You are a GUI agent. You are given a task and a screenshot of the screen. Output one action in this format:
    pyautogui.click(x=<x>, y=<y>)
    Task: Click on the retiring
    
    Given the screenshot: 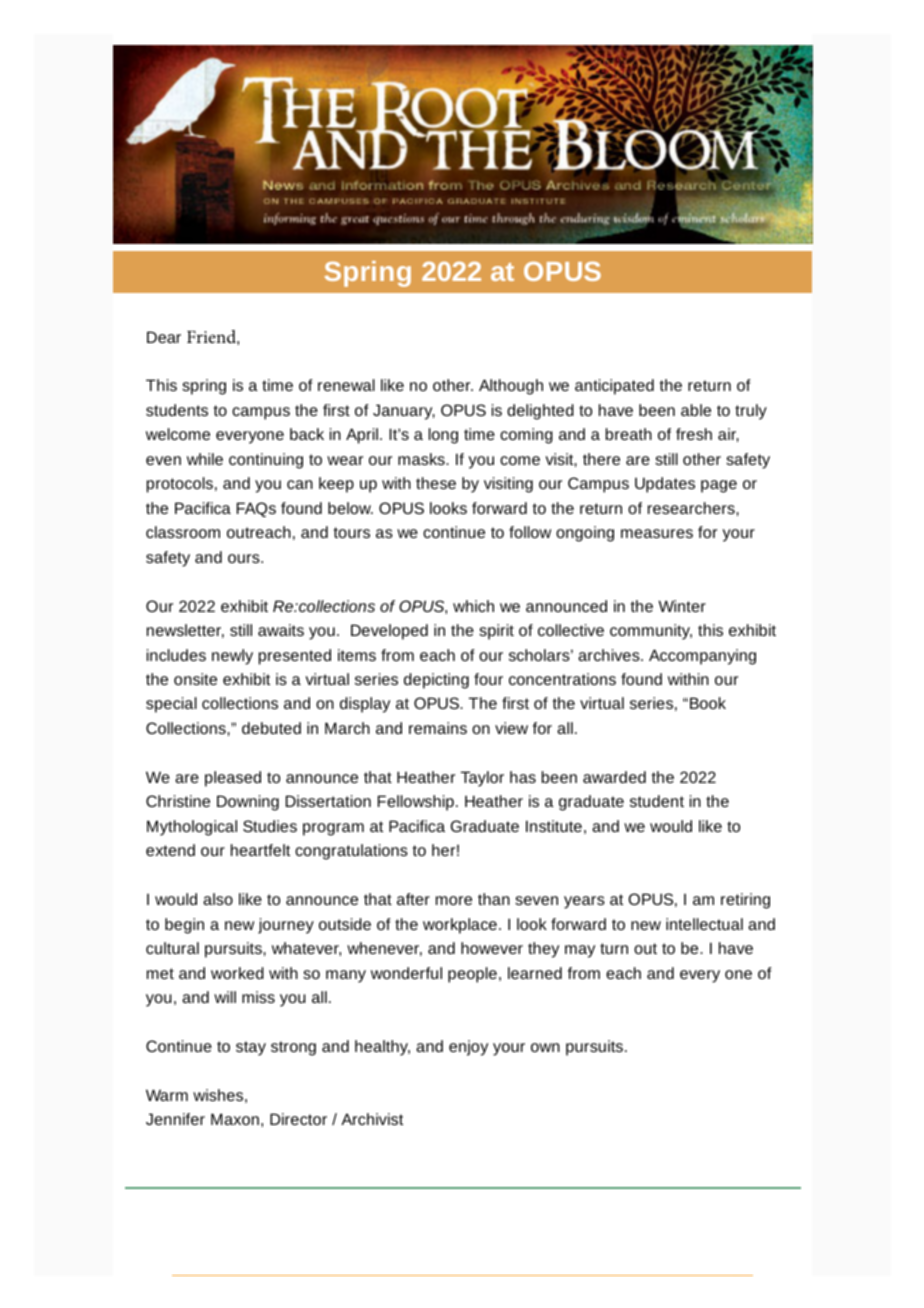 What is the action you would take?
    pyautogui.click(x=745, y=901)
